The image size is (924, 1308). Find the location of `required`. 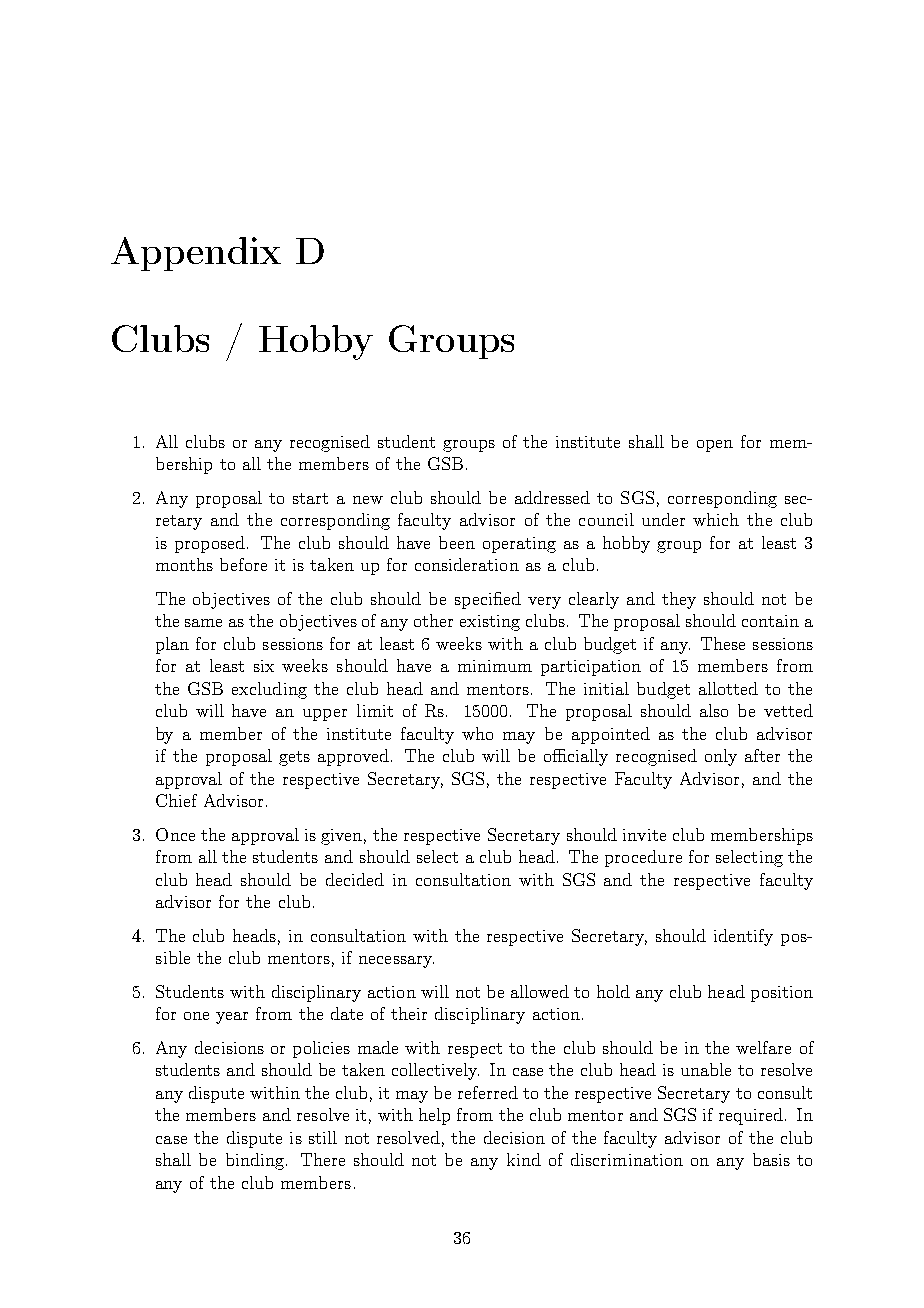

required is located at coordinates (752, 1116).
